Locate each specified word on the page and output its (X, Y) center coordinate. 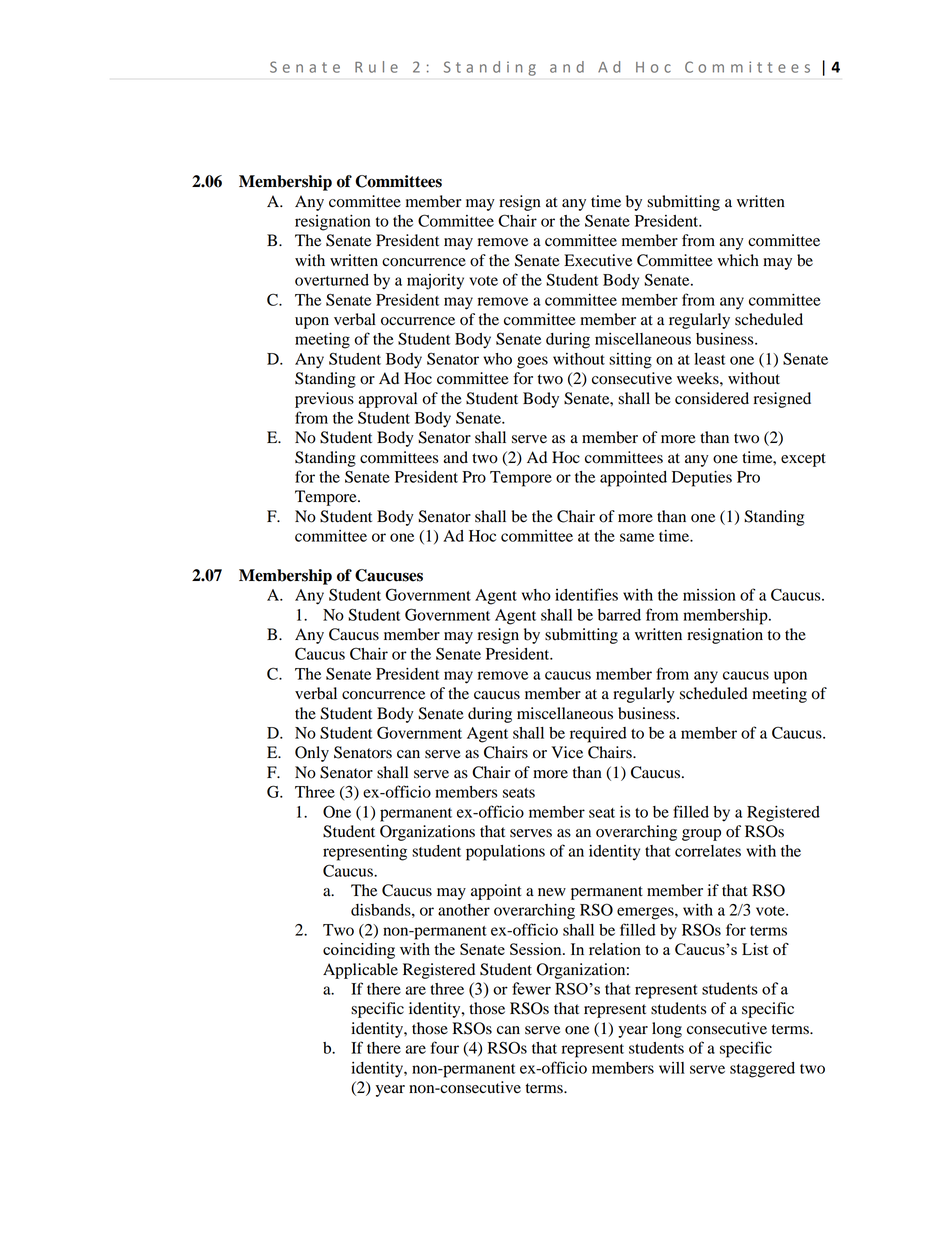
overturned (332, 280)
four (445, 1047)
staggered (762, 1070)
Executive (598, 260)
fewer (531, 988)
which (738, 260)
